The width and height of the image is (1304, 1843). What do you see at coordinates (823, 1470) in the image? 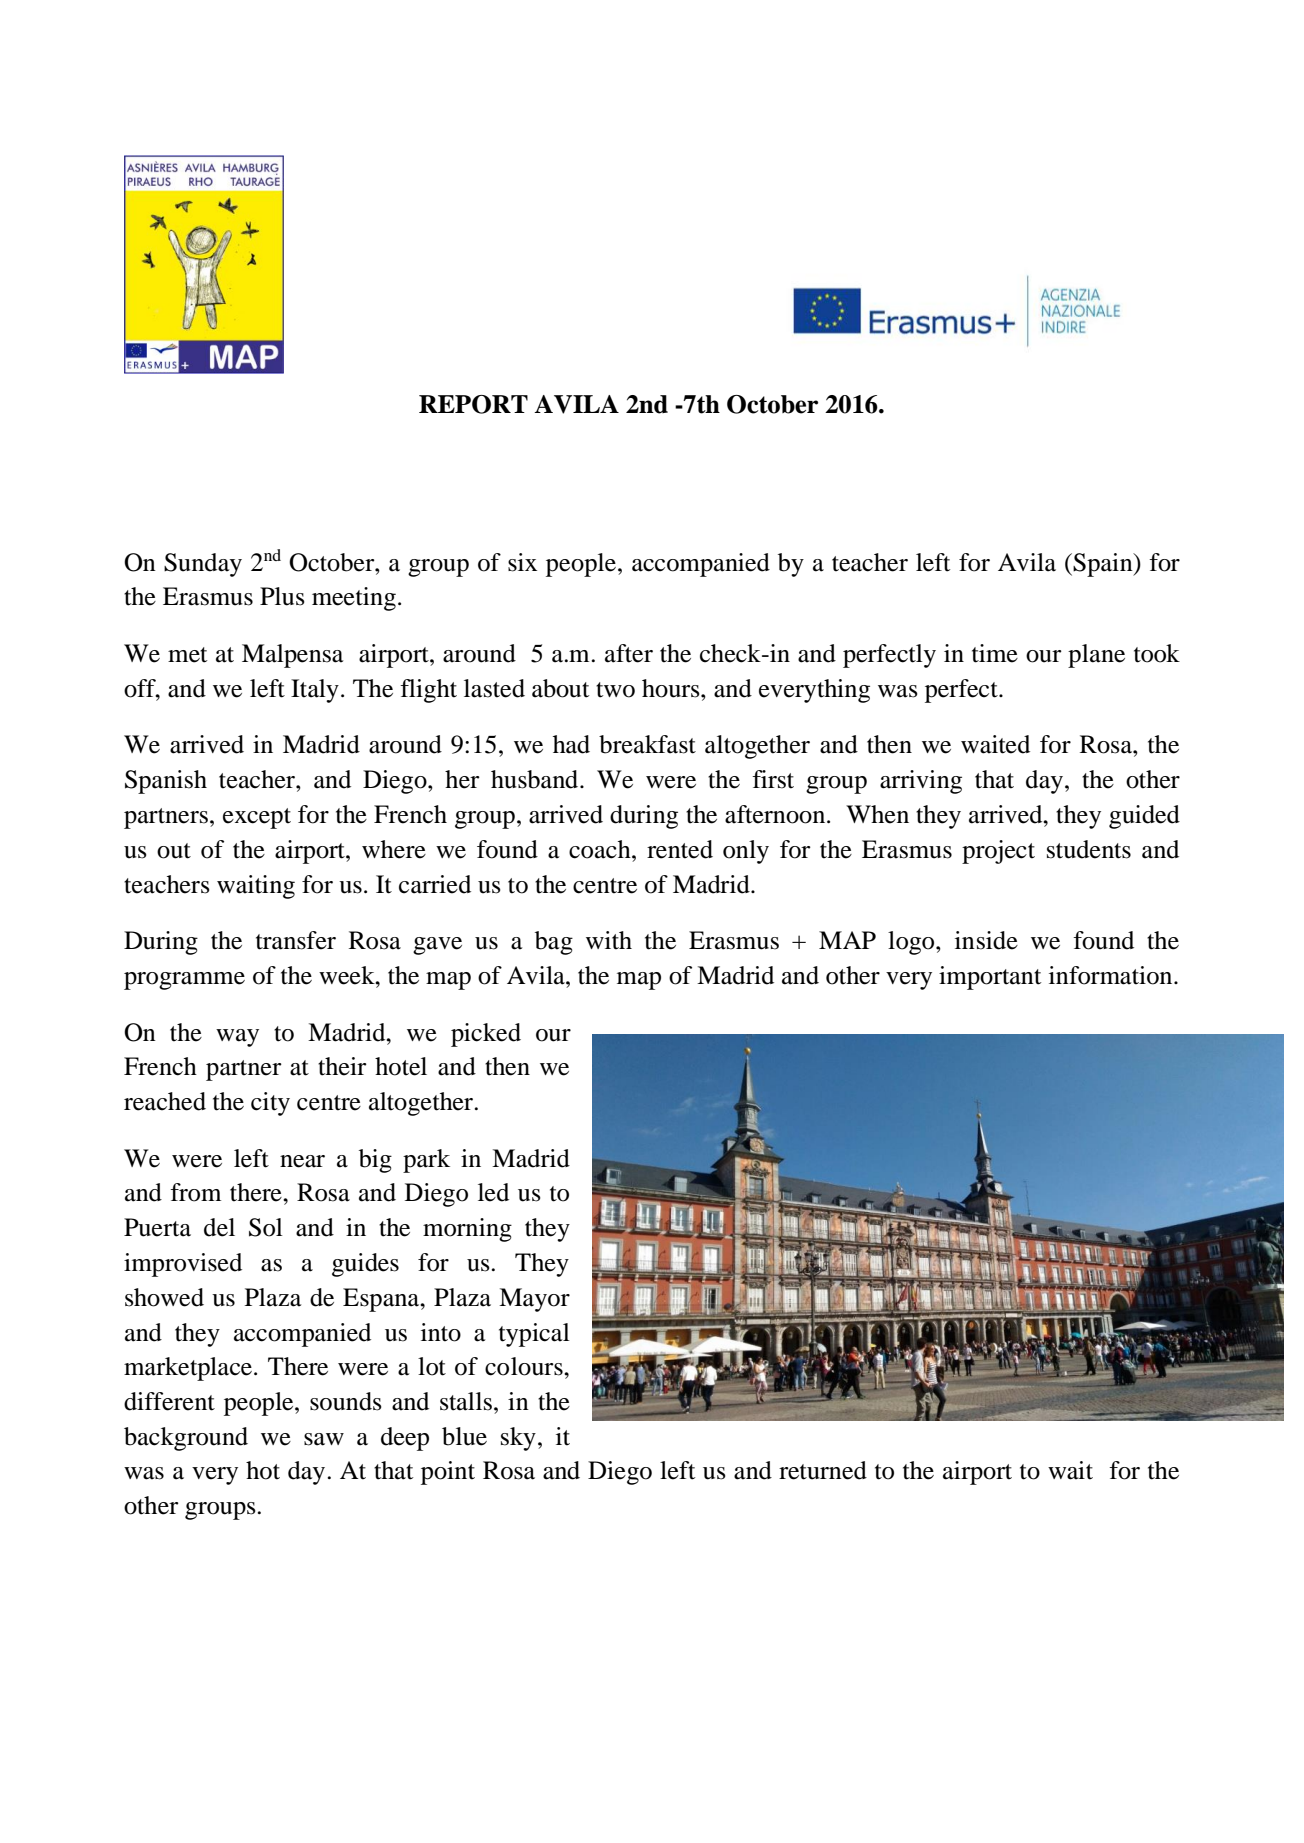
I see `returned` at bounding box center [823, 1470].
